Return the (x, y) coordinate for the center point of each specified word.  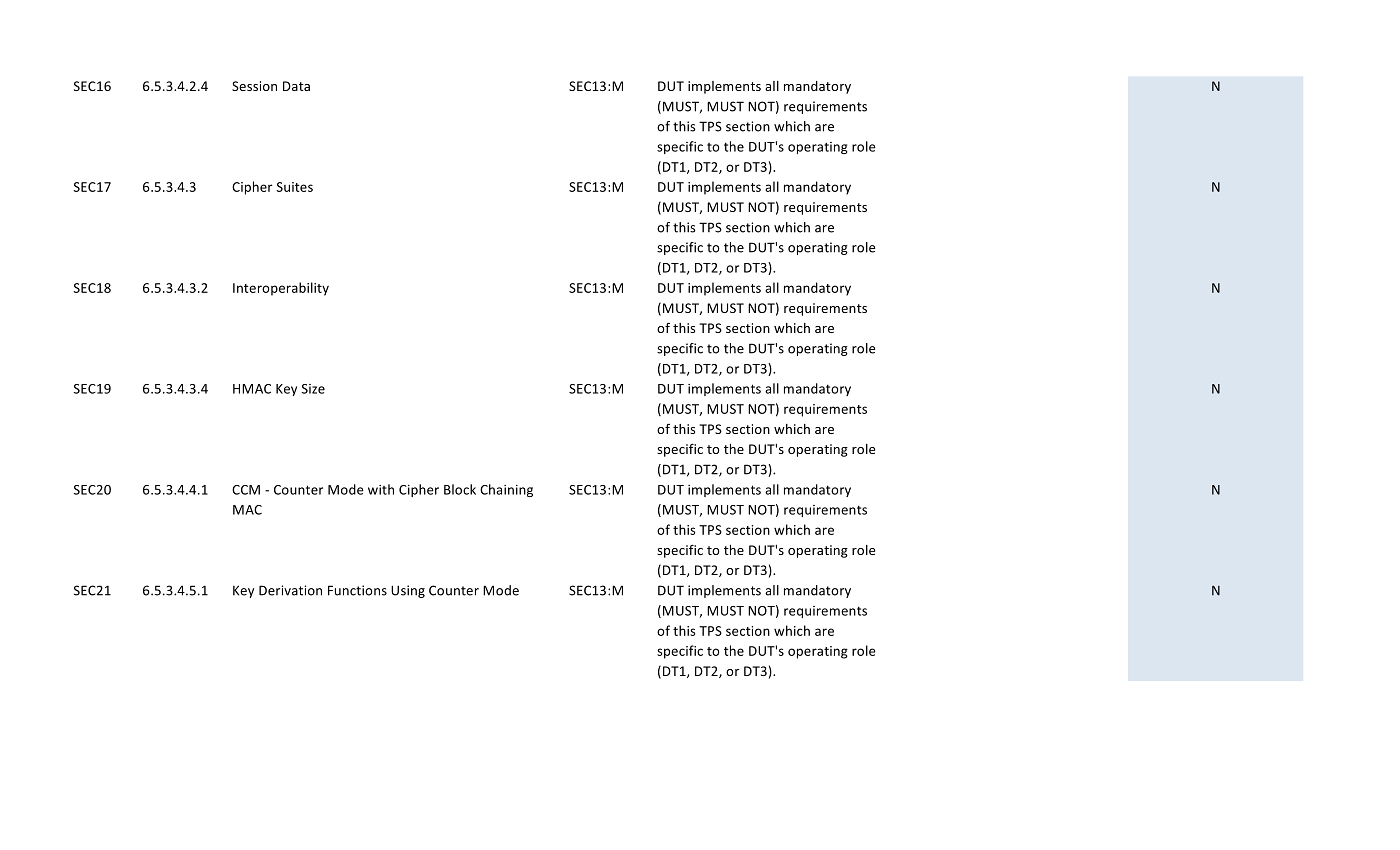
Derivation (290, 590)
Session (254, 86)
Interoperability (281, 289)
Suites (294, 187)
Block (460, 489)
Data (296, 86)
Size (313, 389)
